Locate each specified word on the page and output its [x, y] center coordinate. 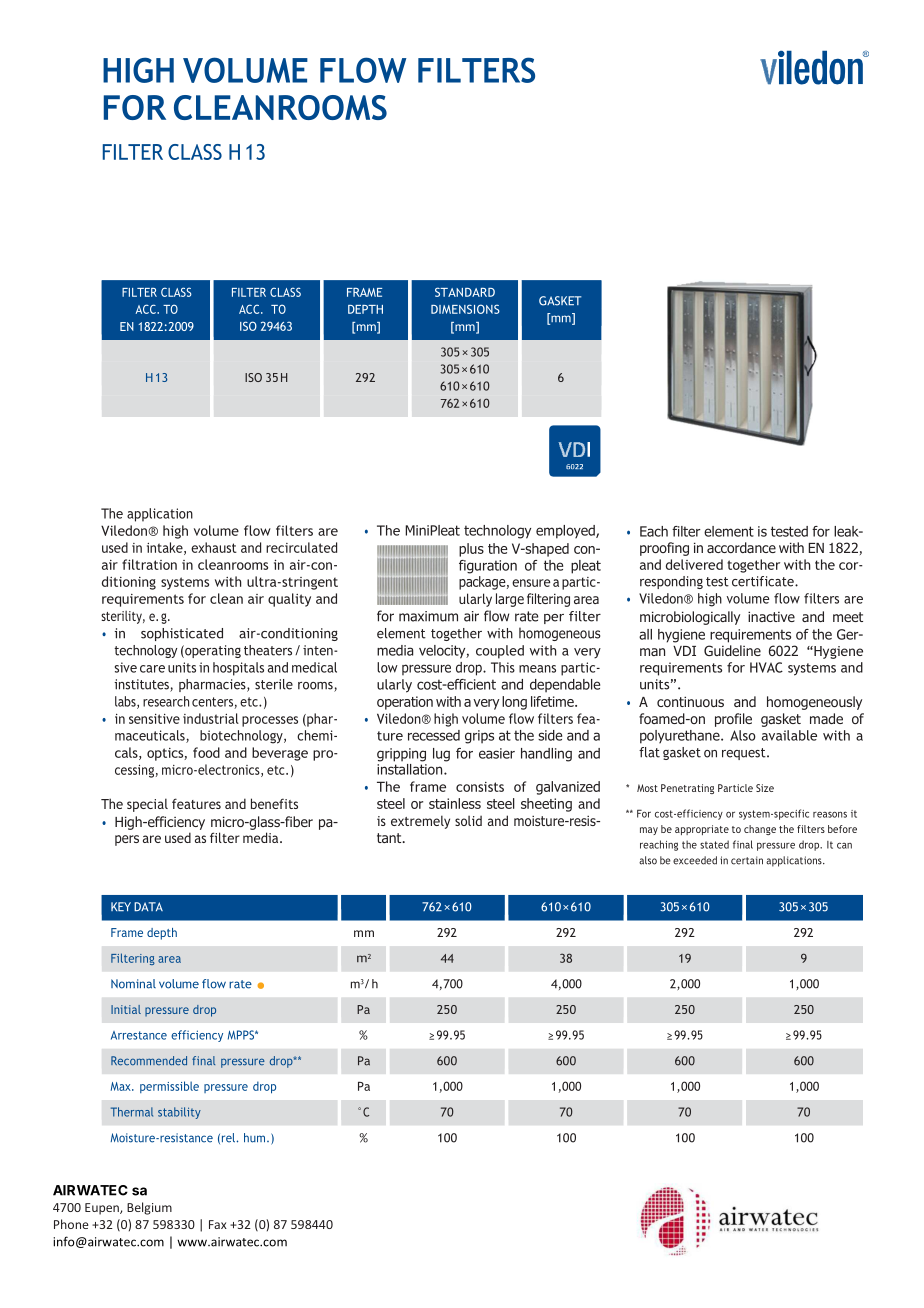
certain [747, 860]
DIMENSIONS [465, 309]
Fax [218, 1224]
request [745, 754]
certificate [764, 581]
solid [468, 821]
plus [471, 550]
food [206, 752]
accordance [741, 547]
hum [256, 1138]
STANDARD [465, 292]
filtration [149, 564]
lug [441, 755]
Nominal [133, 984]
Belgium [149, 1208]
